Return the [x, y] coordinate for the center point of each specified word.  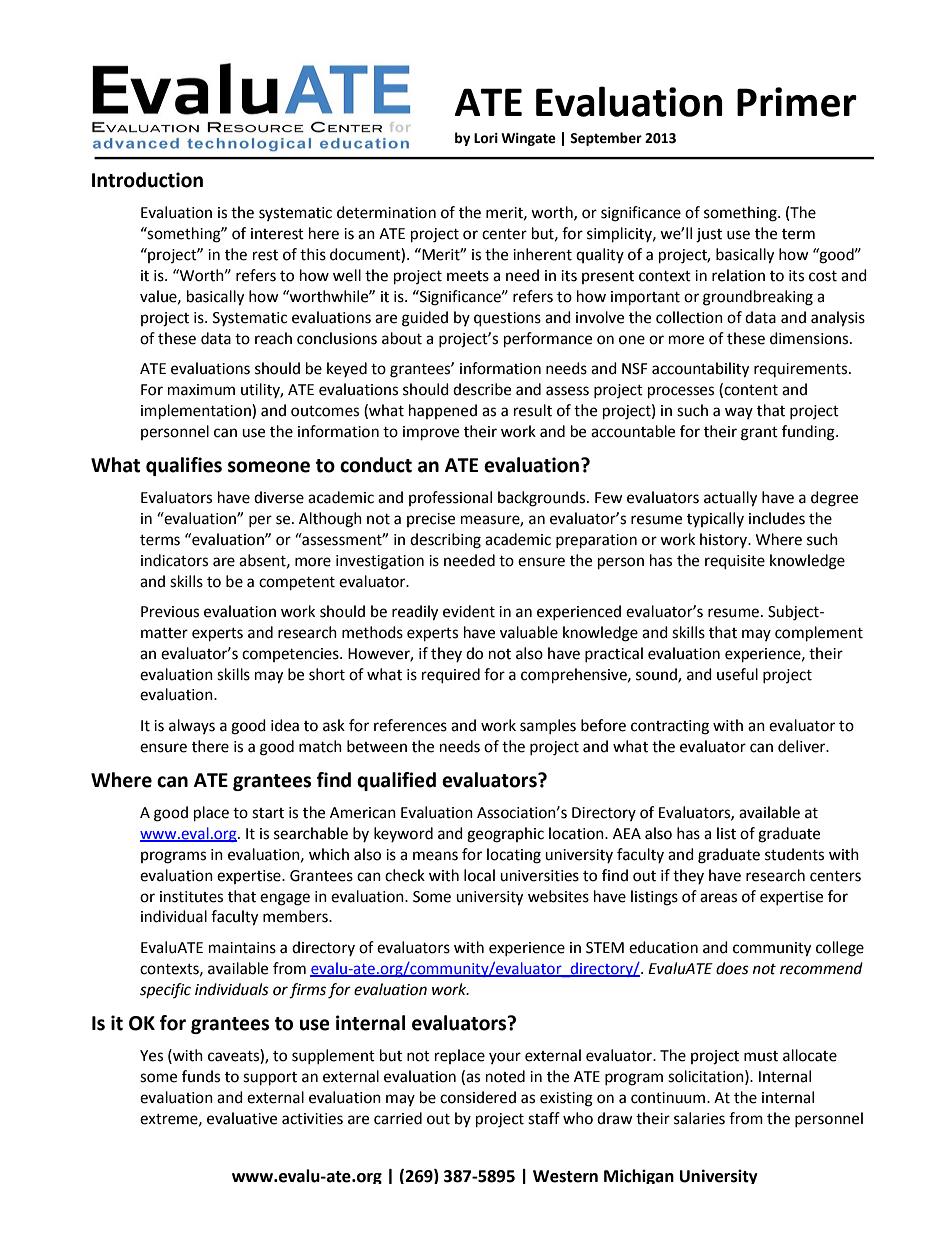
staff [544, 1118]
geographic [505, 835]
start [268, 813]
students [794, 854]
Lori [486, 138]
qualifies [184, 466]
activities [312, 1119]
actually [730, 499]
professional [450, 498]
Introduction [147, 180]
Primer [797, 102]
